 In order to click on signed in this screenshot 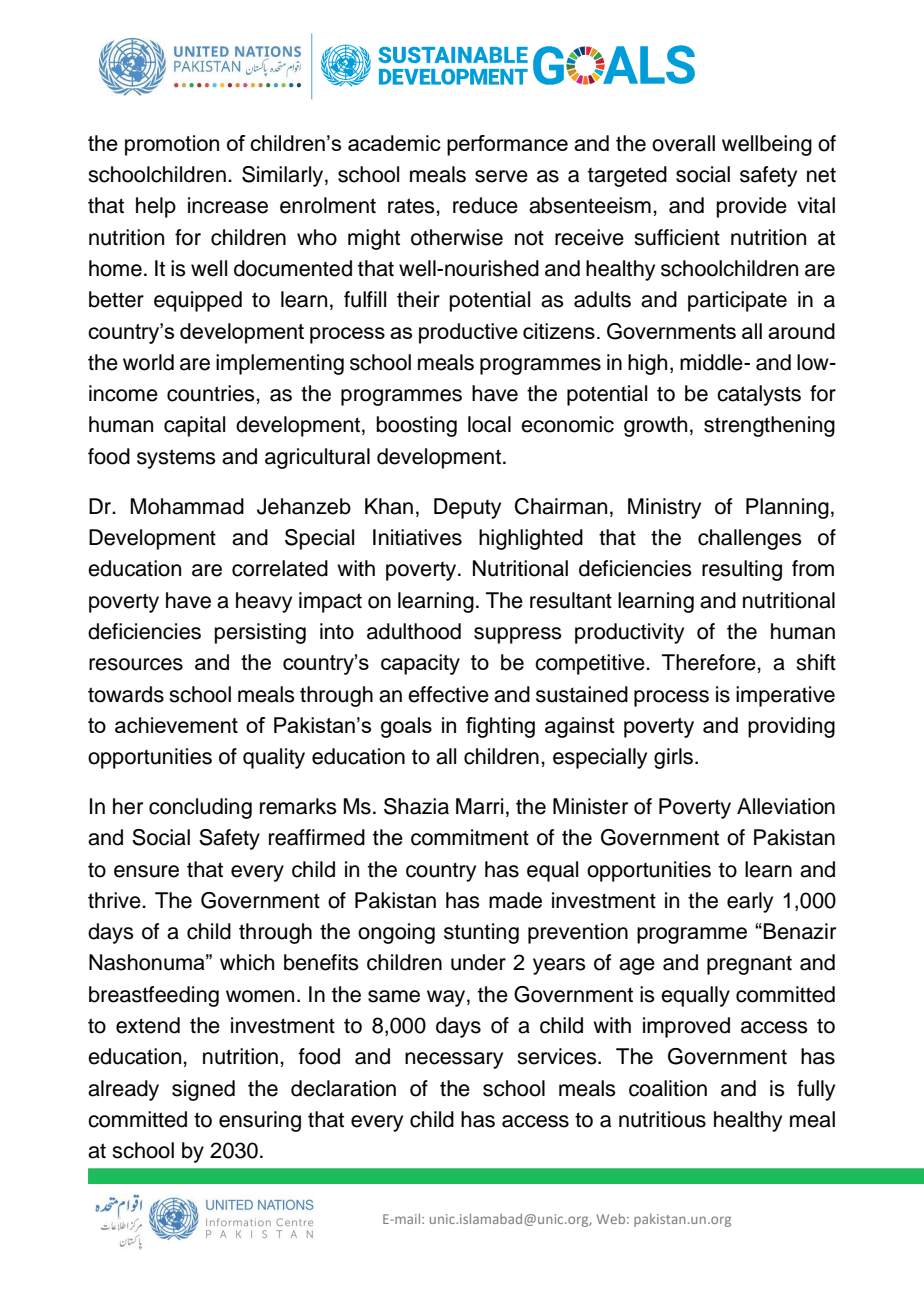, I will do `click(203, 1090)`.
